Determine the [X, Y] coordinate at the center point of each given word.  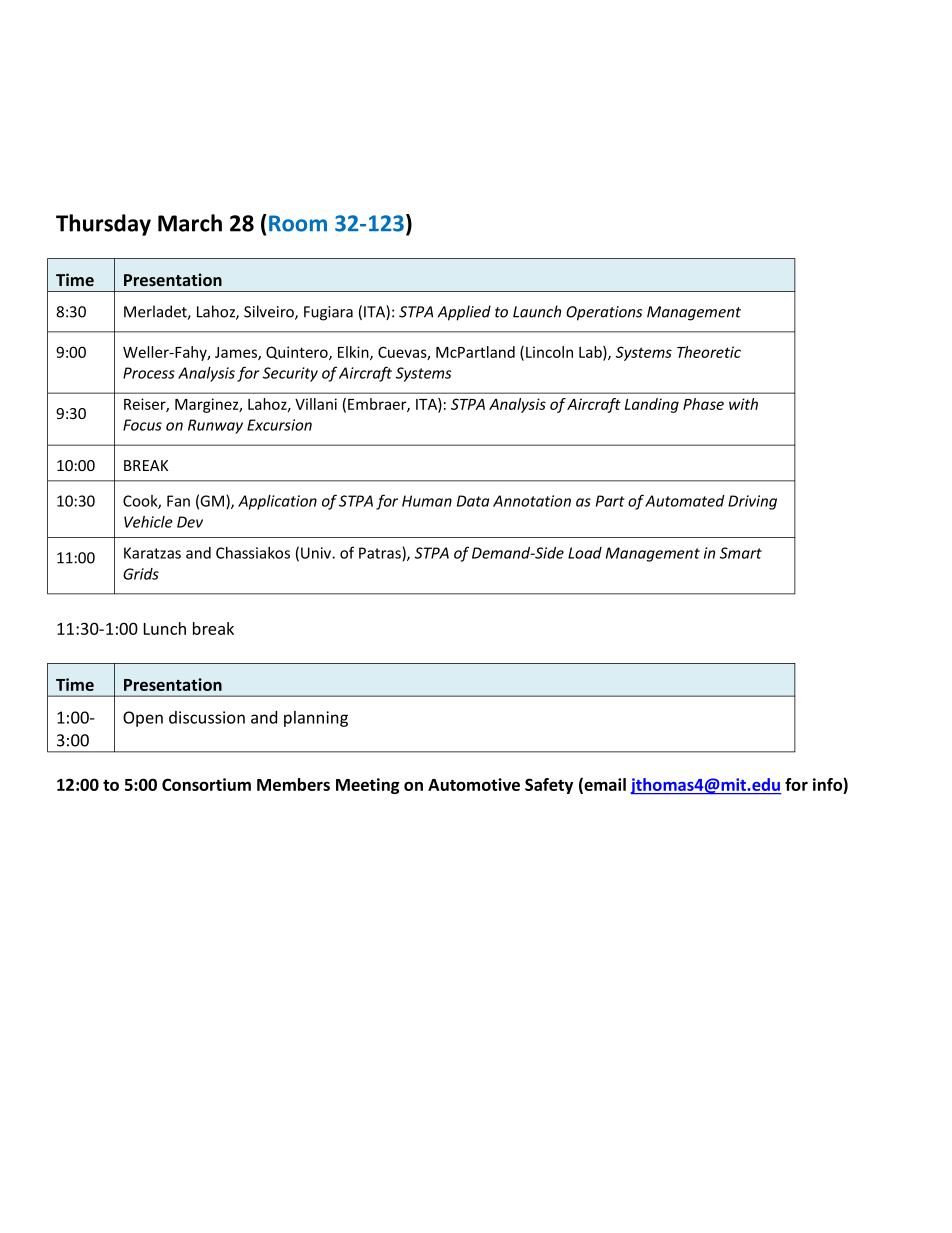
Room [298, 223]
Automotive [474, 784]
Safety [549, 786]
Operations [604, 313]
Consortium [206, 784]
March [190, 223]
